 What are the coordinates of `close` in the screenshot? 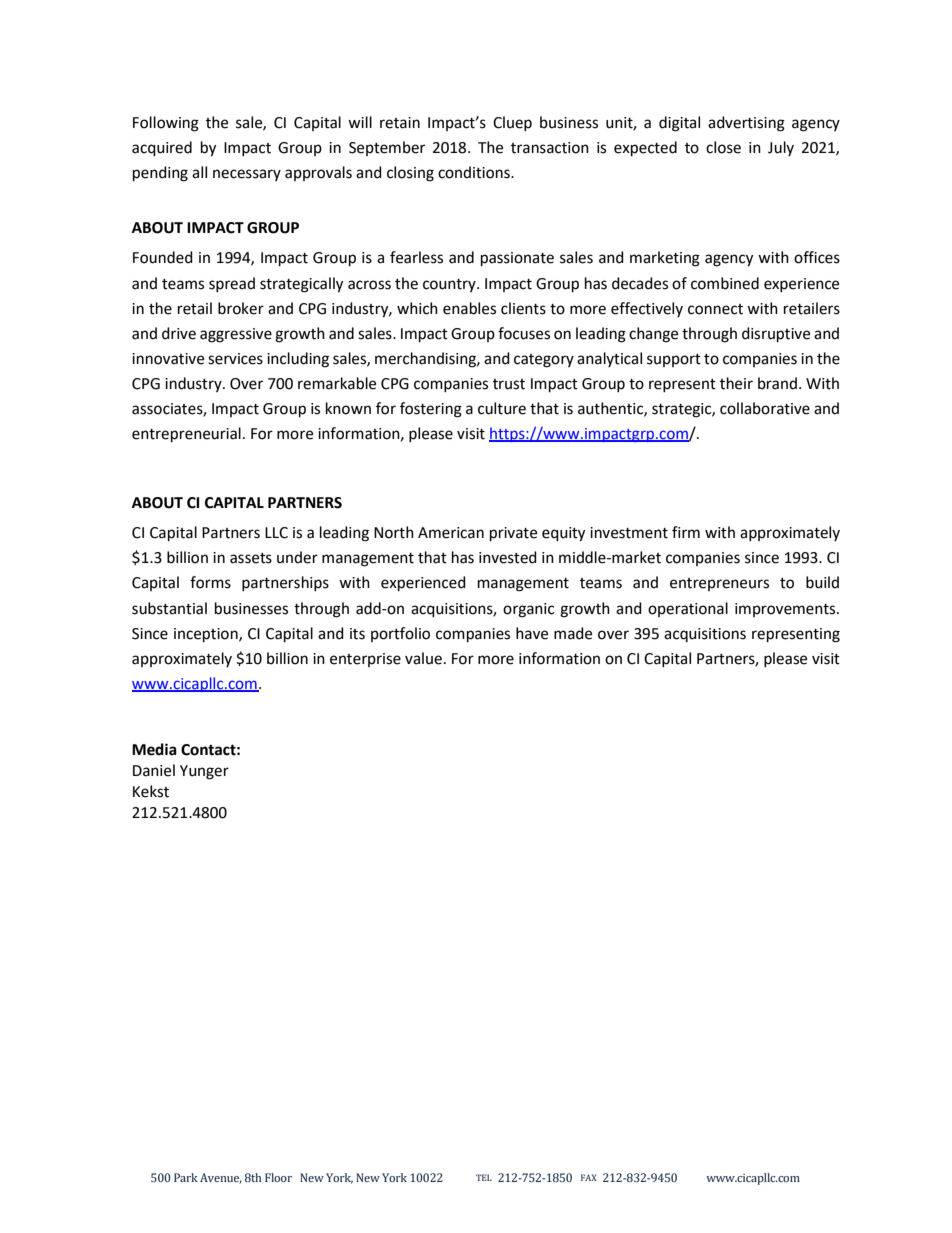 It's located at (723, 147).
